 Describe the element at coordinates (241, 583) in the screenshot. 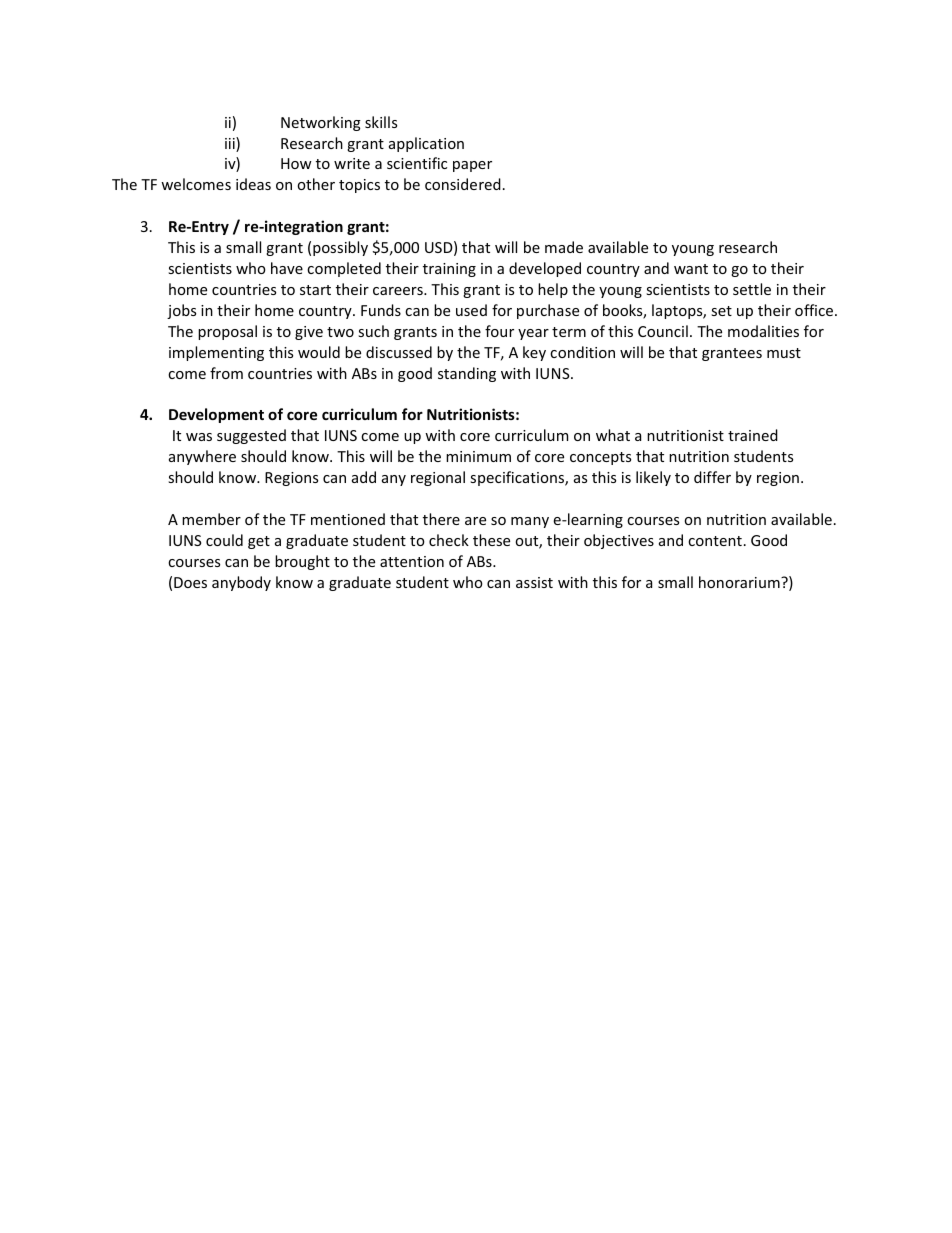

I see `anybody` at that location.
